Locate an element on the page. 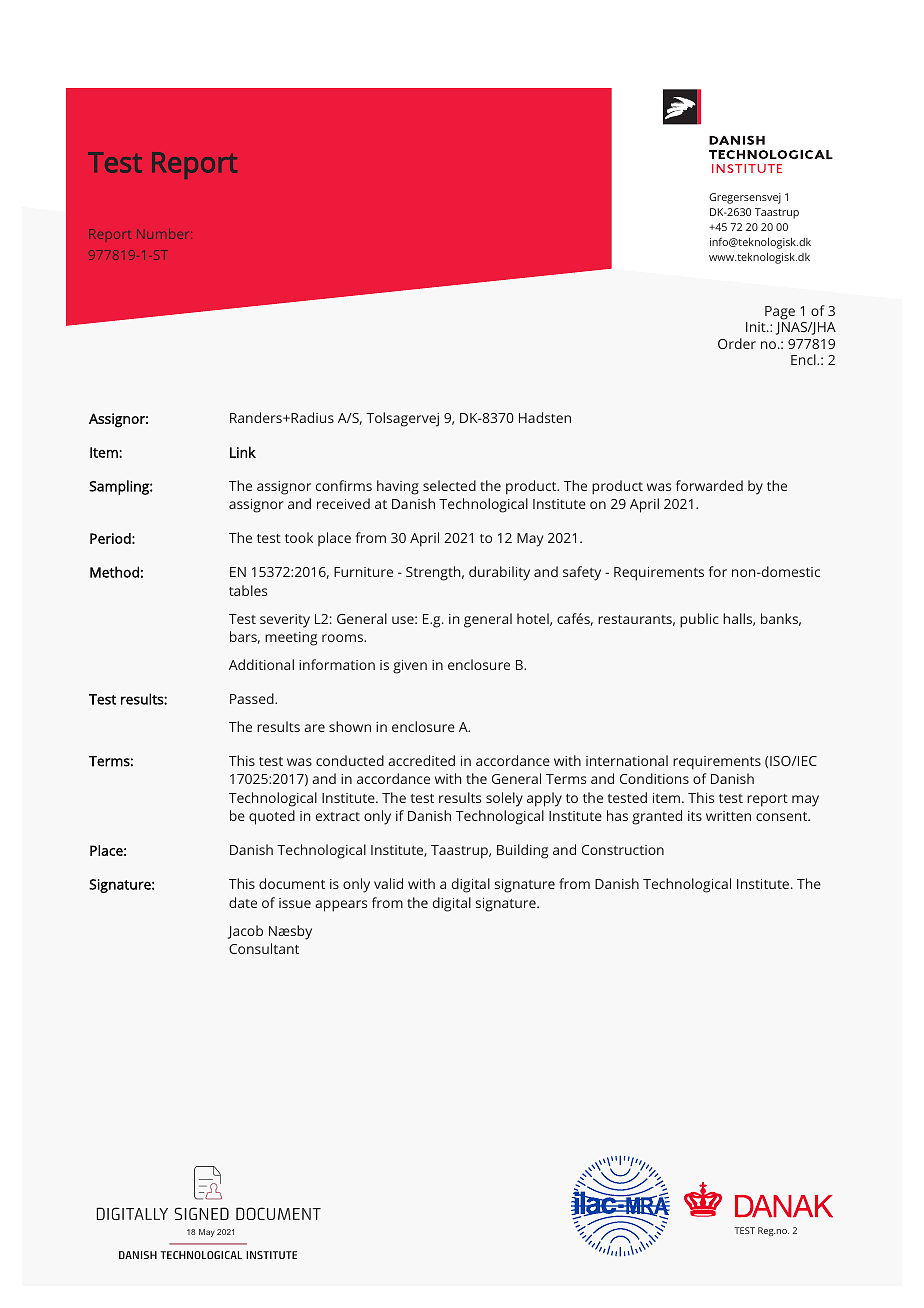 This image has height=1308, width=924. selected is located at coordinates (449, 485).
